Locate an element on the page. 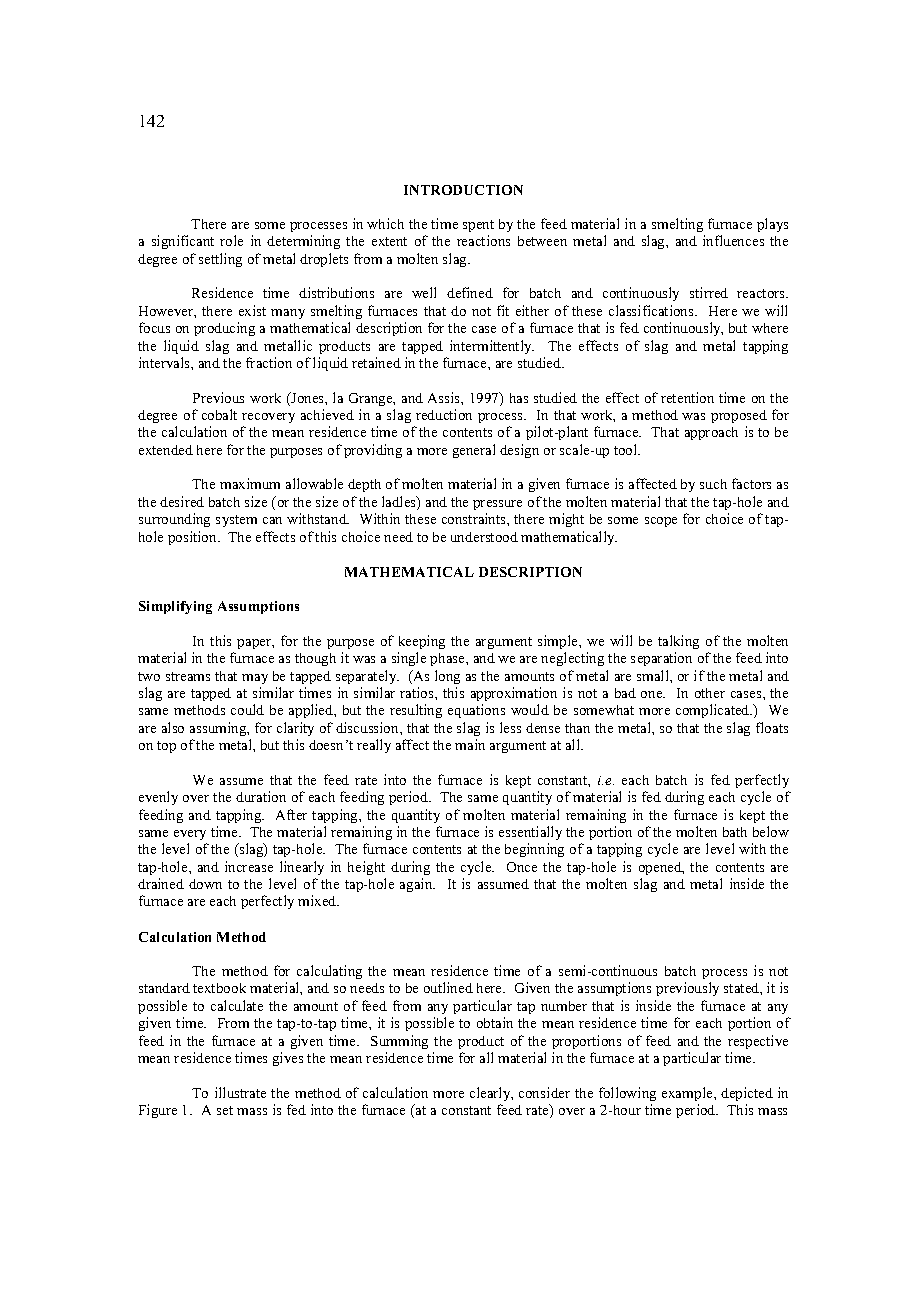  paper is located at coordinates (255, 644).
